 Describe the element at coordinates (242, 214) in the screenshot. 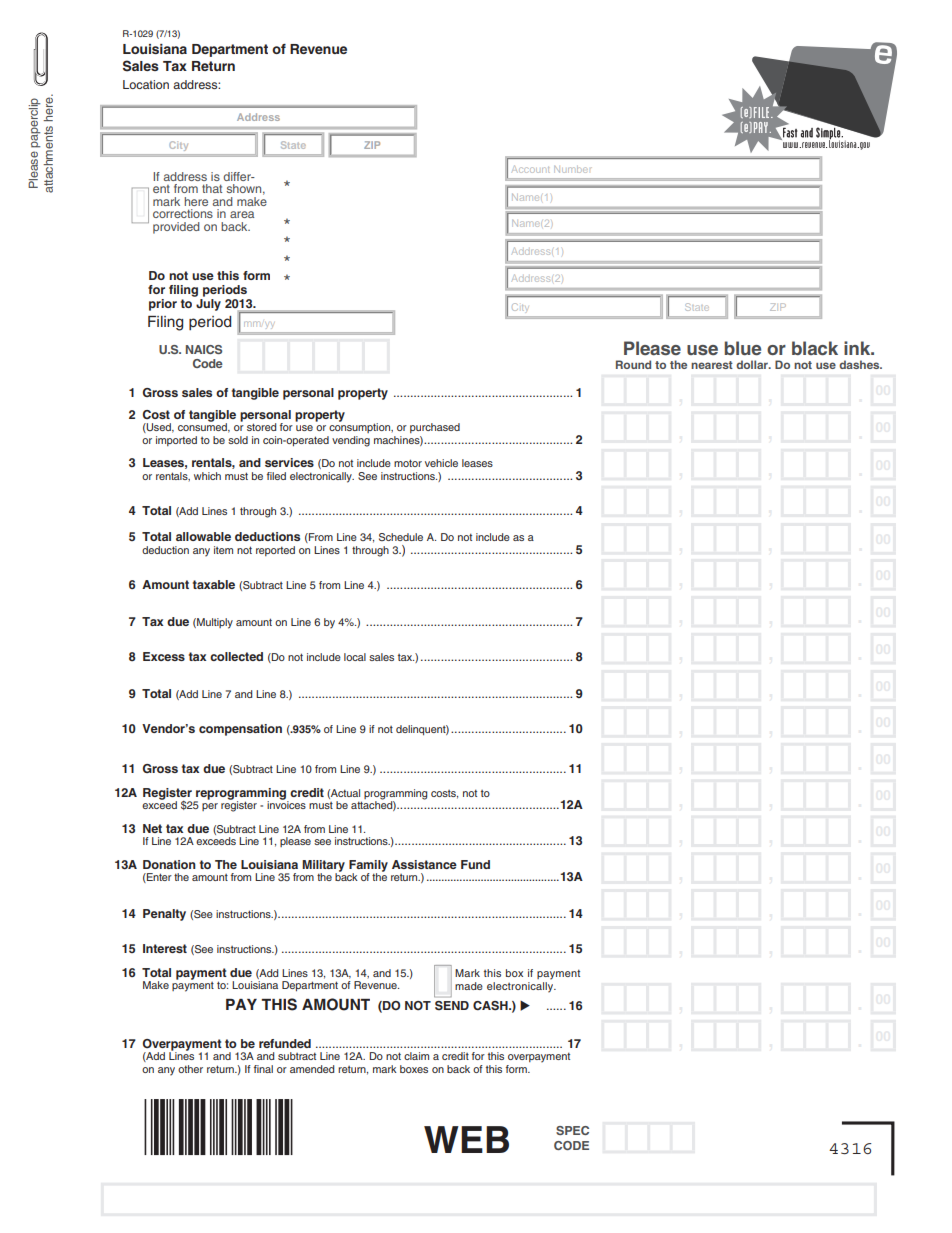

I see `area` at that location.
